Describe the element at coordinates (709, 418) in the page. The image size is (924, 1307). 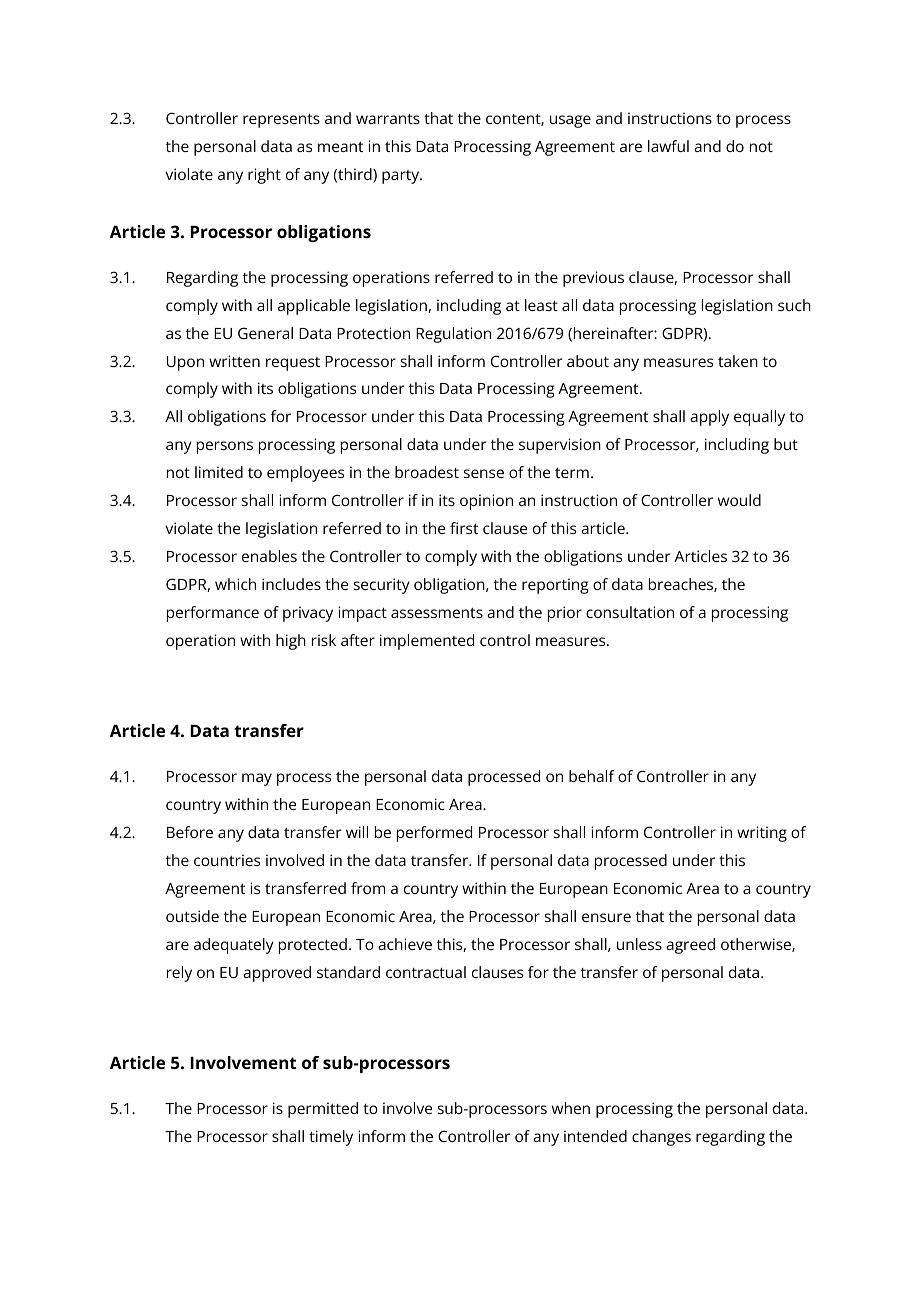
I see `apply` at that location.
